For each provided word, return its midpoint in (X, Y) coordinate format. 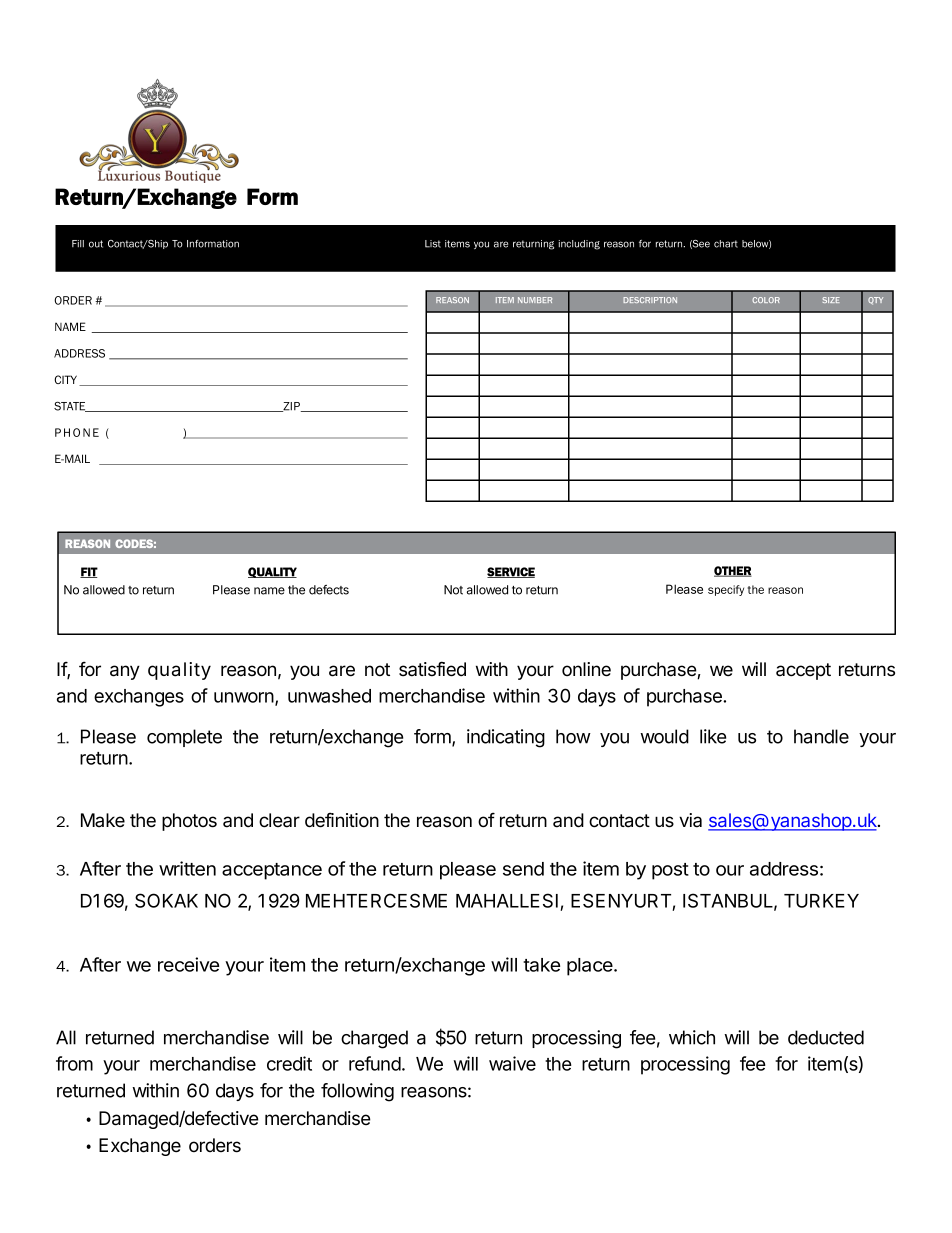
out (96, 244)
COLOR (766, 300)
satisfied (432, 669)
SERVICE (511, 572)
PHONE (77, 432)
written (187, 868)
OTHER (733, 571)
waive (512, 1063)
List (433, 244)
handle (821, 736)
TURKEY (821, 901)
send (523, 869)
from (74, 1063)
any (125, 672)
